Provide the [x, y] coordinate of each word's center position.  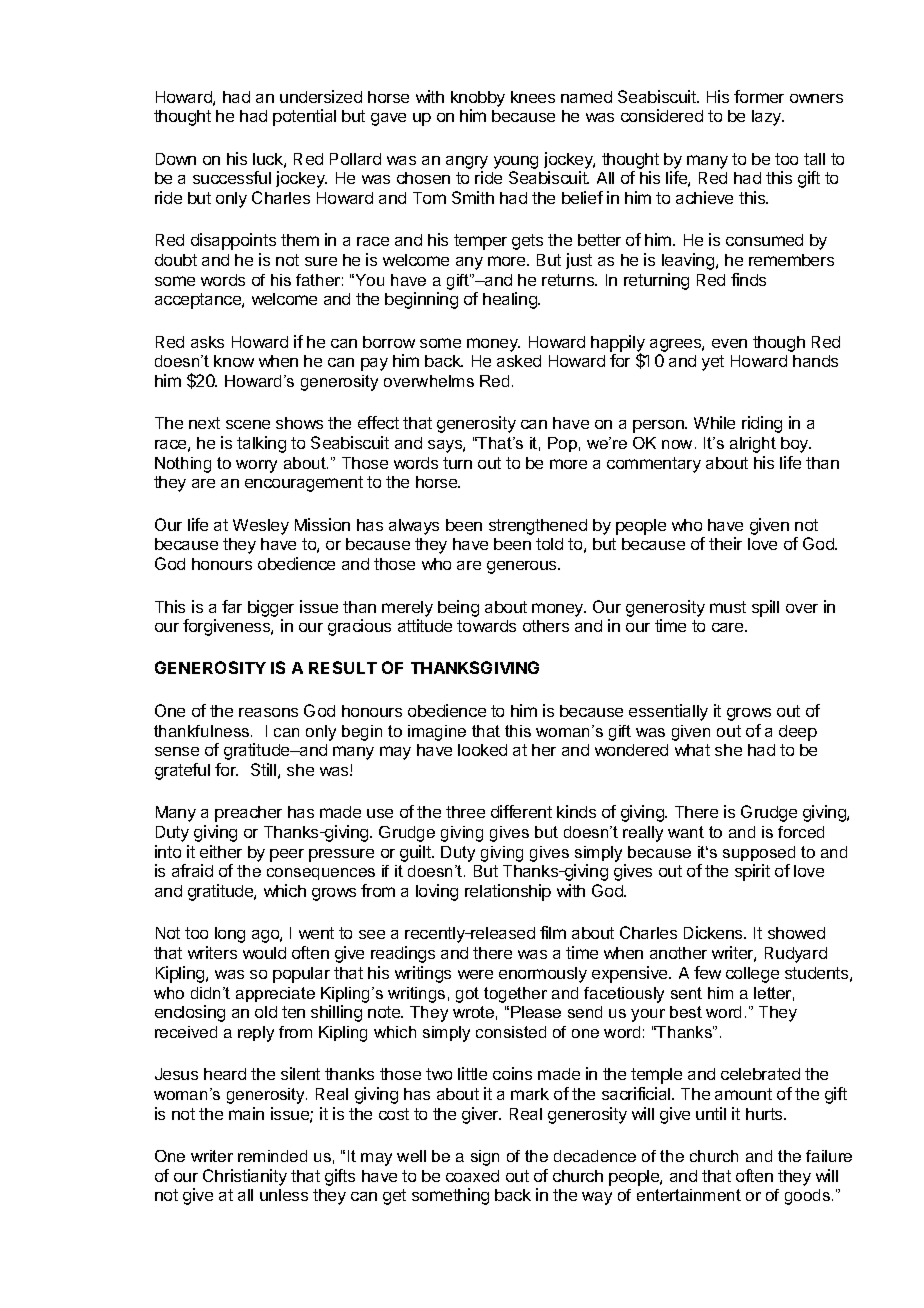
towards [486, 626]
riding [762, 424]
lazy [768, 118]
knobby [478, 99]
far [232, 606]
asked [519, 361]
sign [485, 1158]
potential [304, 117]
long [230, 935]
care [729, 627]
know [234, 361]
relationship [508, 892]
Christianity [245, 1177]
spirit [752, 872]
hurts [765, 1114]
